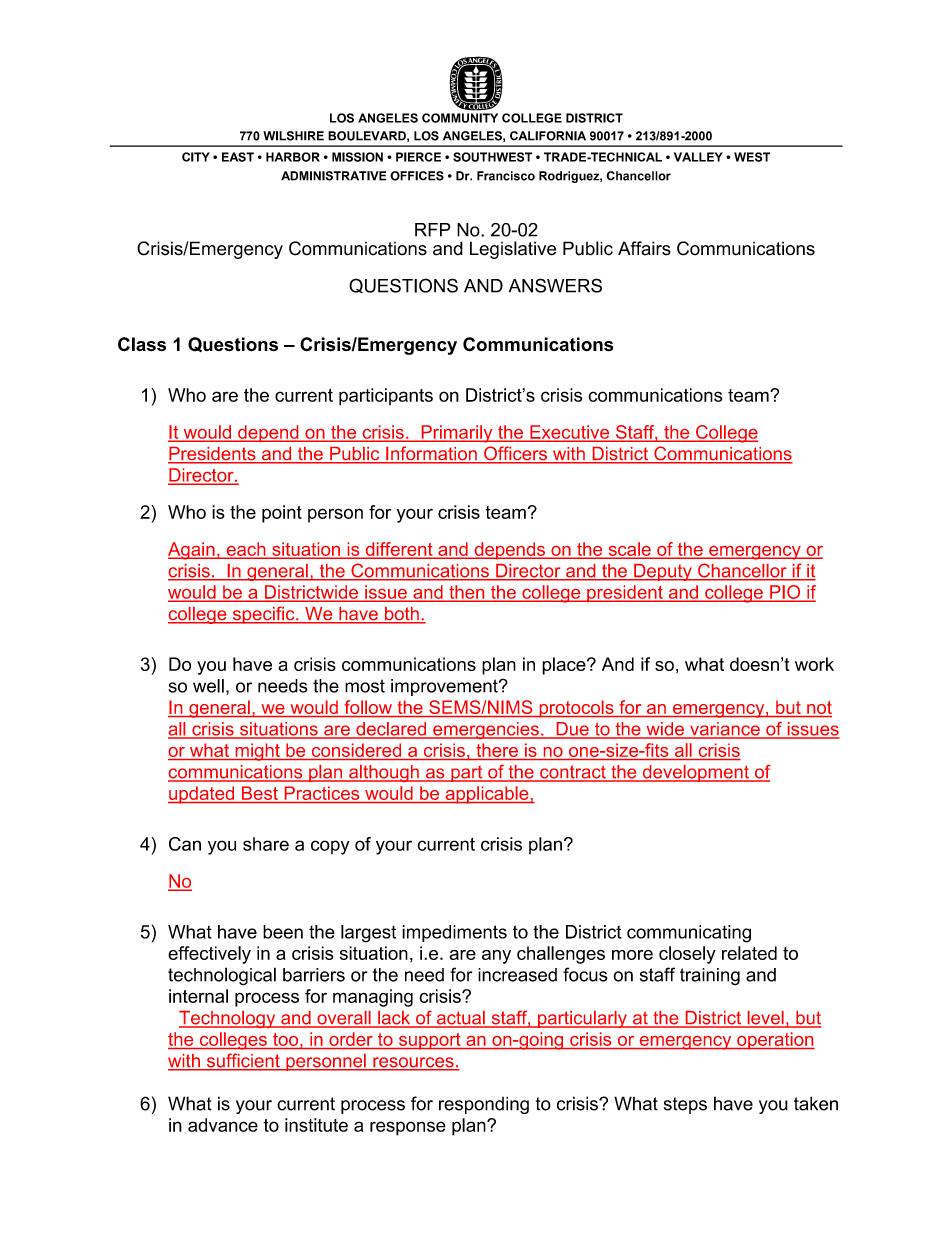  I want to click on Francisco, so click(506, 176).
